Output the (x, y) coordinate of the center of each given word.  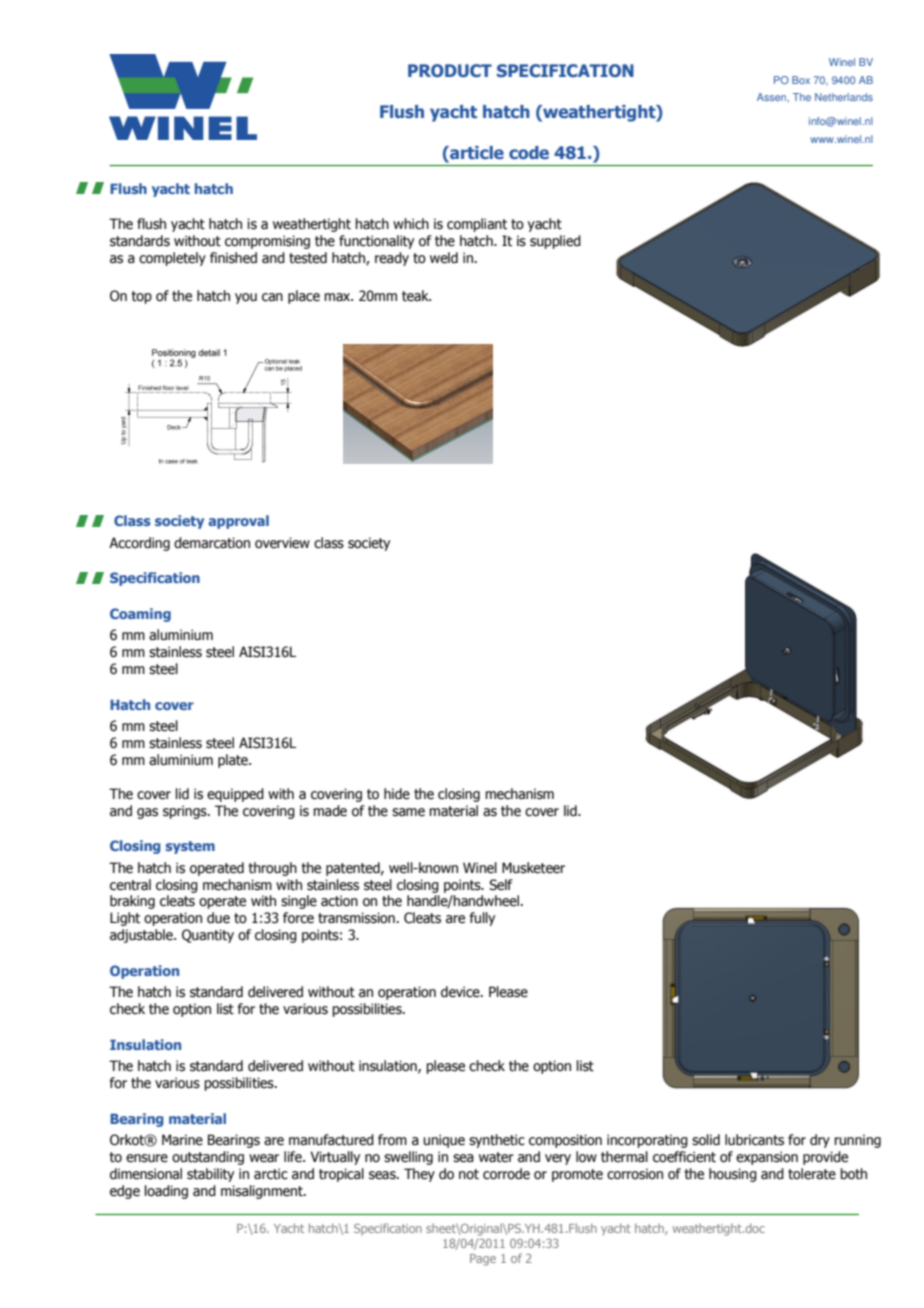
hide (397, 794)
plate (234, 761)
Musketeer (533, 868)
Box (801, 80)
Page (483, 1260)
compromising (267, 242)
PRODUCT (450, 70)
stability (210, 1175)
